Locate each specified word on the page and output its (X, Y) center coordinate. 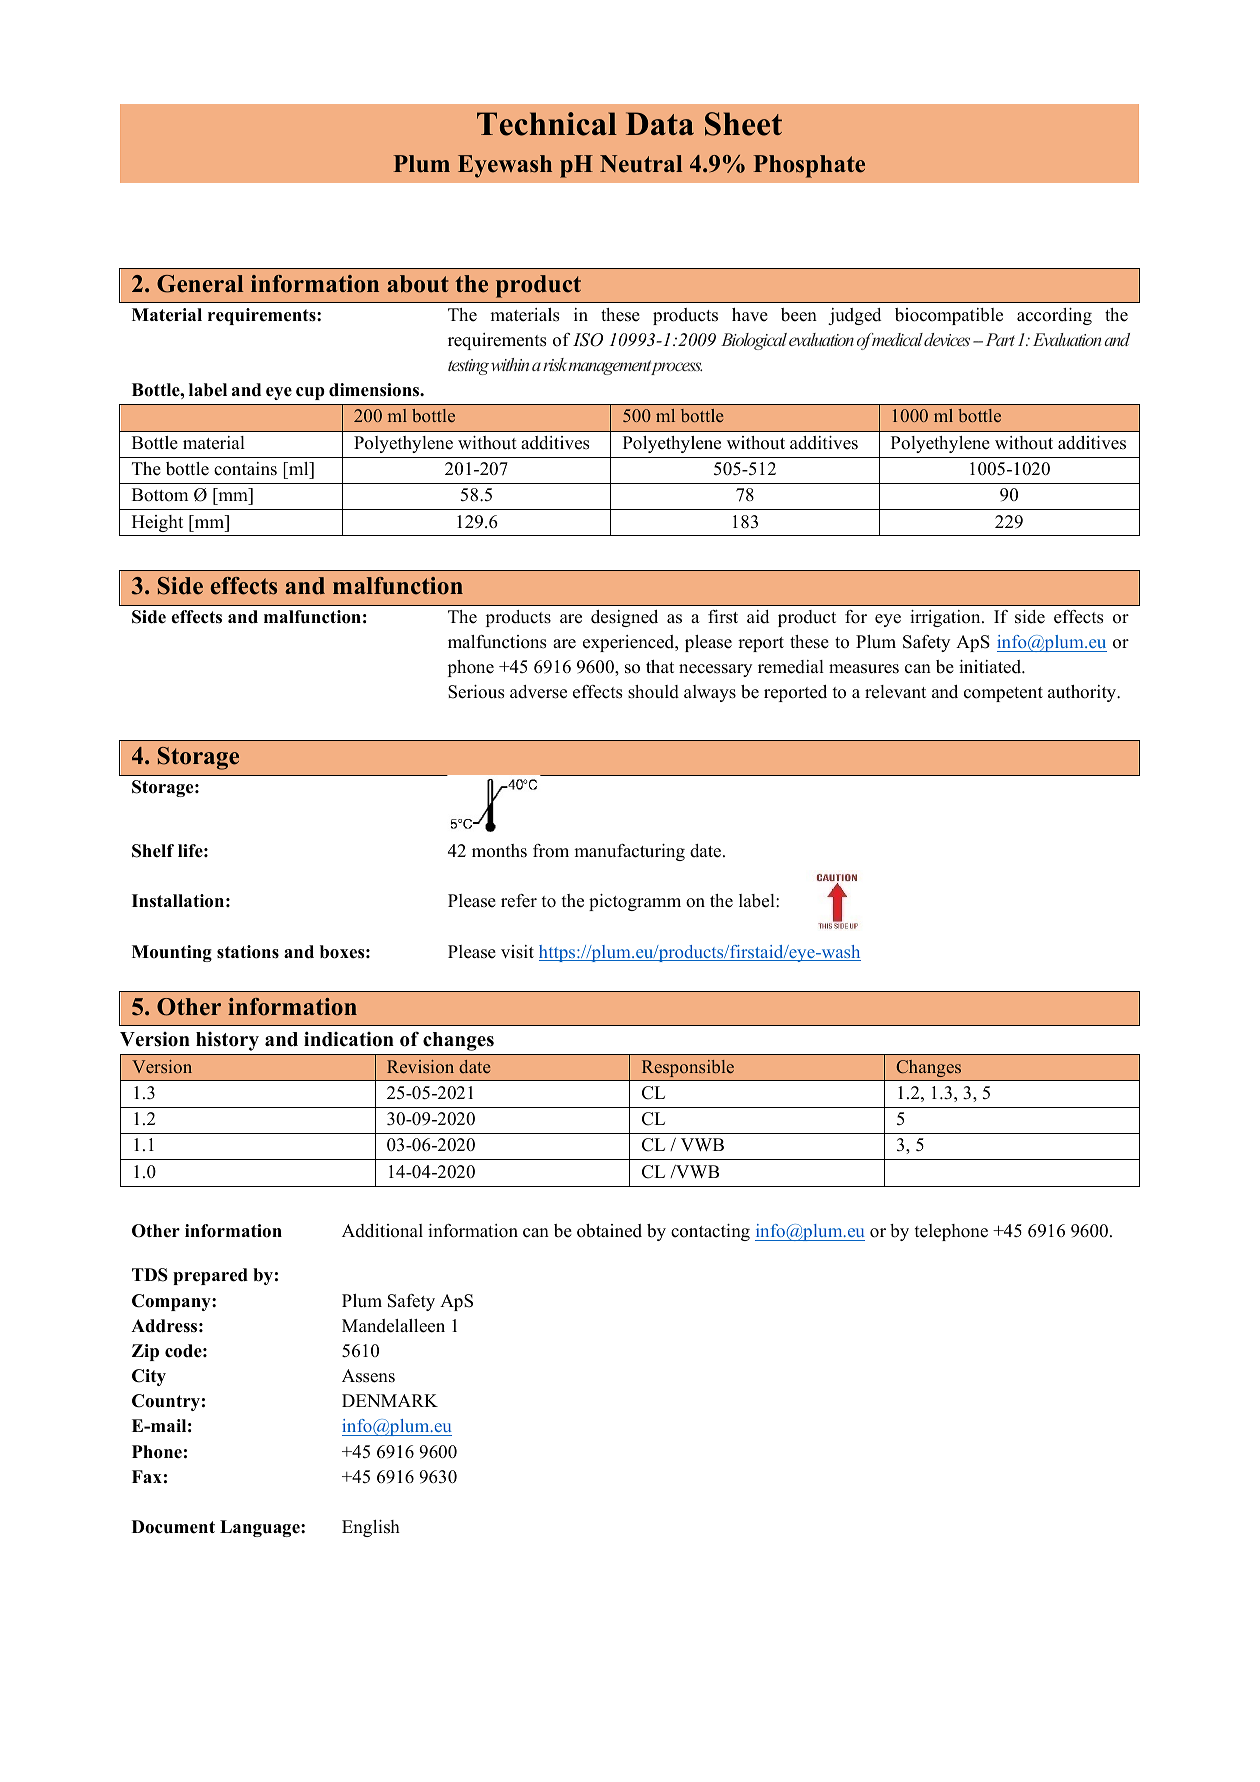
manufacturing (629, 852)
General (200, 284)
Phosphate (809, 166)
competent (1003, 694)
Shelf (153, 851)
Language (261, 1528)
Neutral (641, 164)
